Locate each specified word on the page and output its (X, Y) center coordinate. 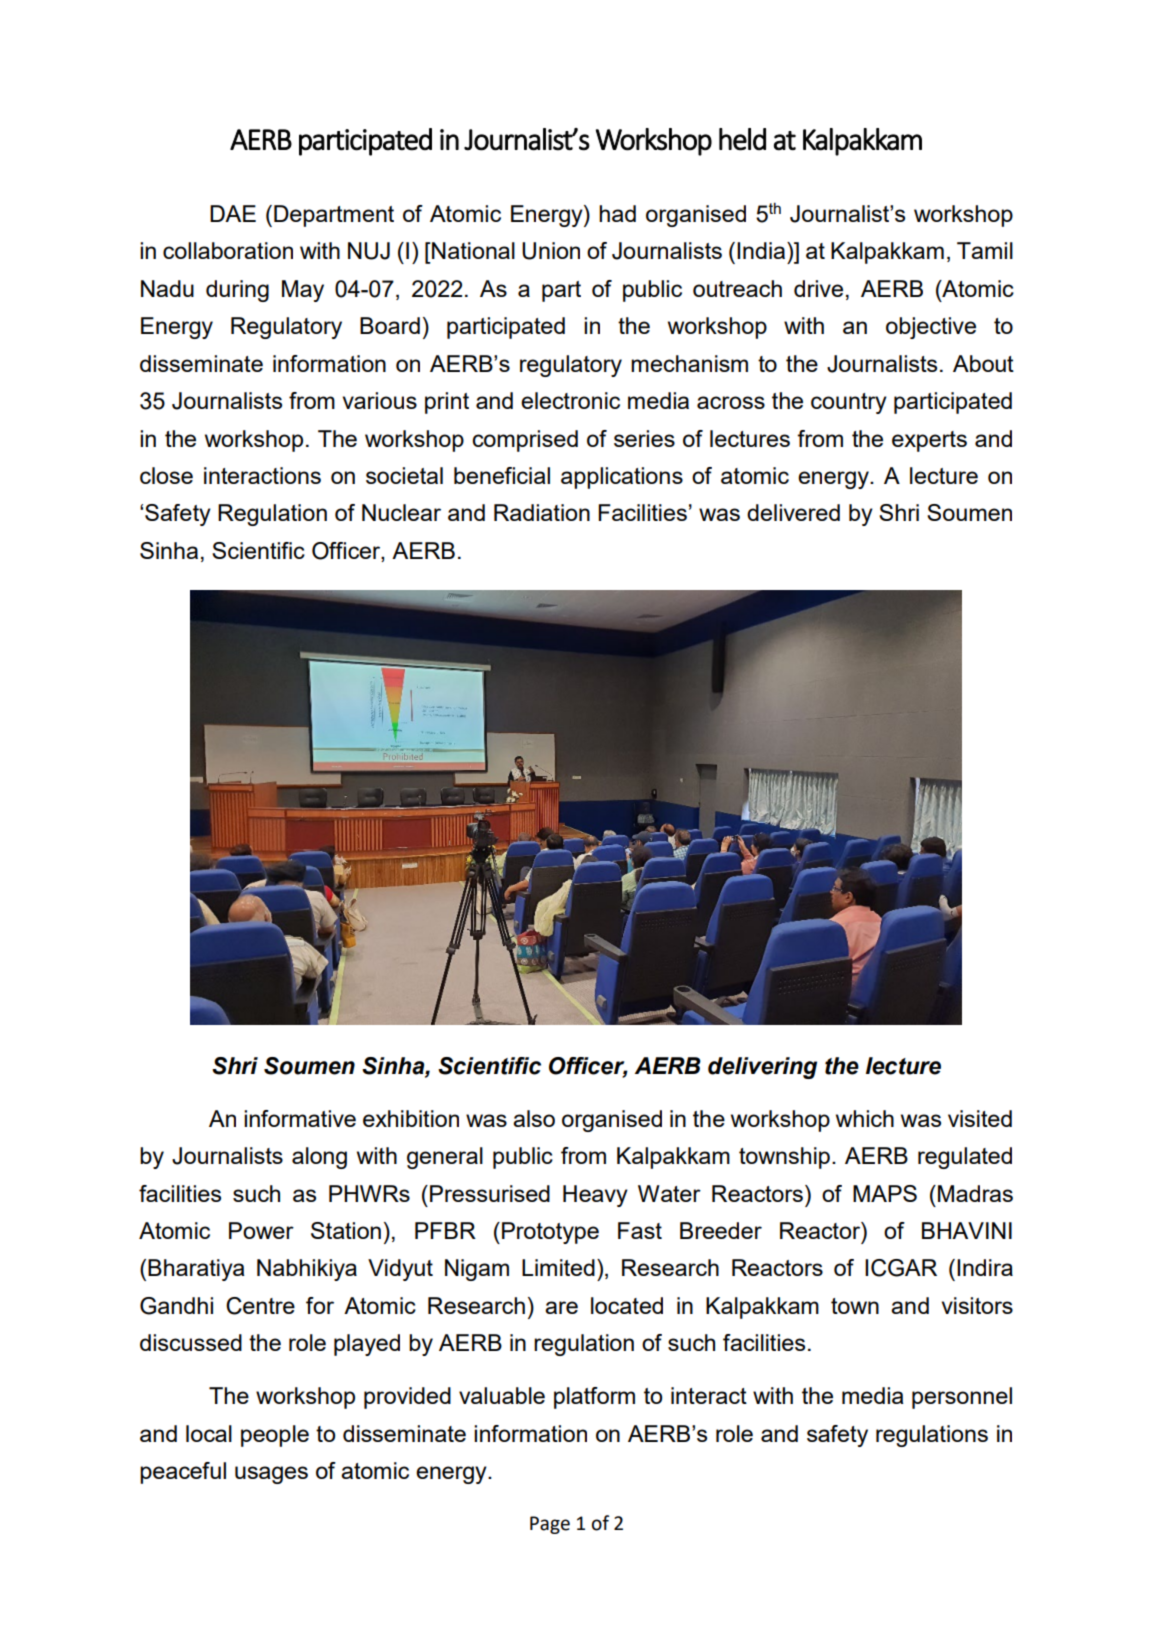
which (865, 1118)
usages (271, 1475)
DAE (233, 213)
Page (550, 1525)
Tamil (985, 250)
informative (300, 1118)
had (617, 213)
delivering (762, 1068)
